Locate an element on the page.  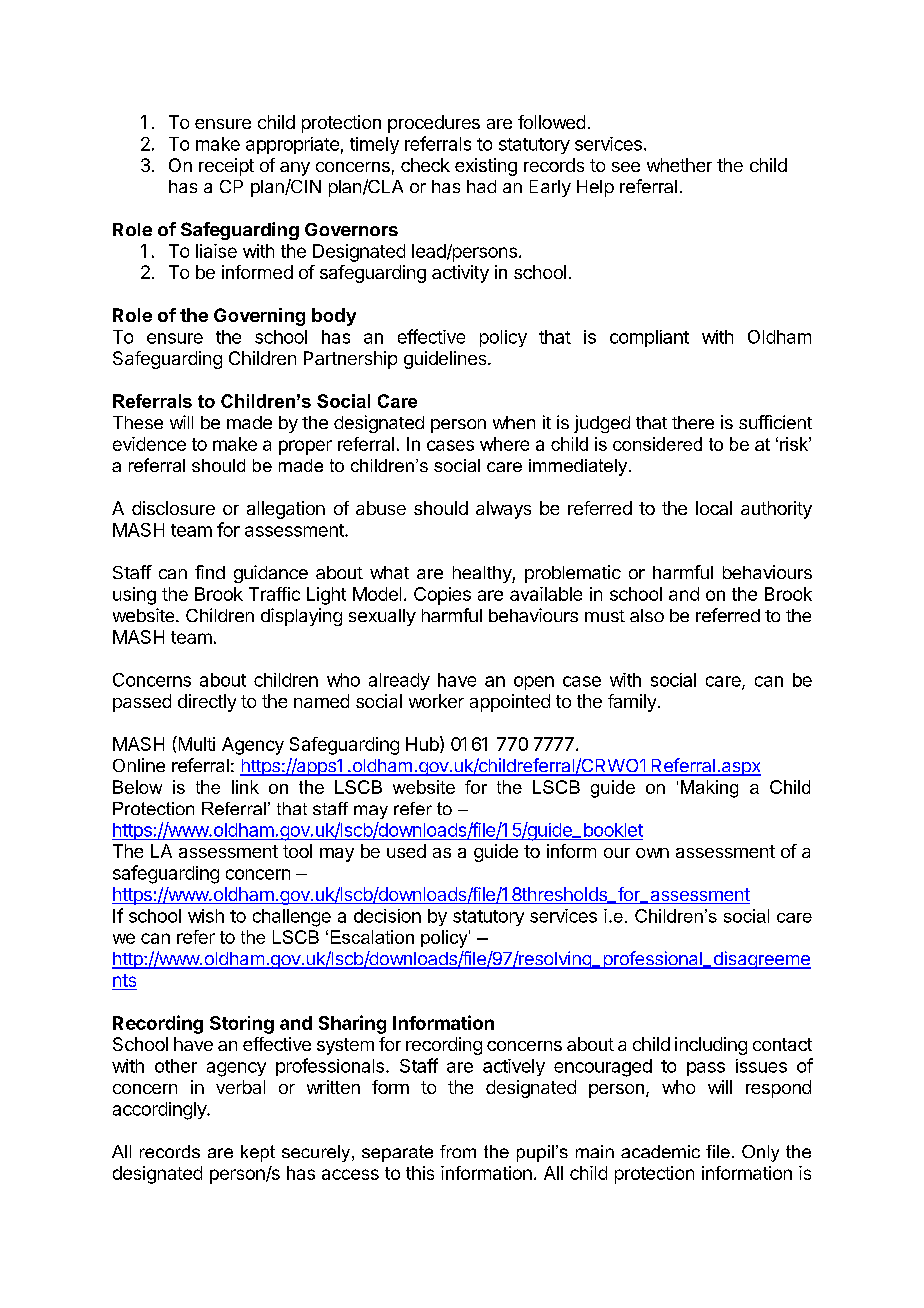
directly is located at coordinates (207, 703).
